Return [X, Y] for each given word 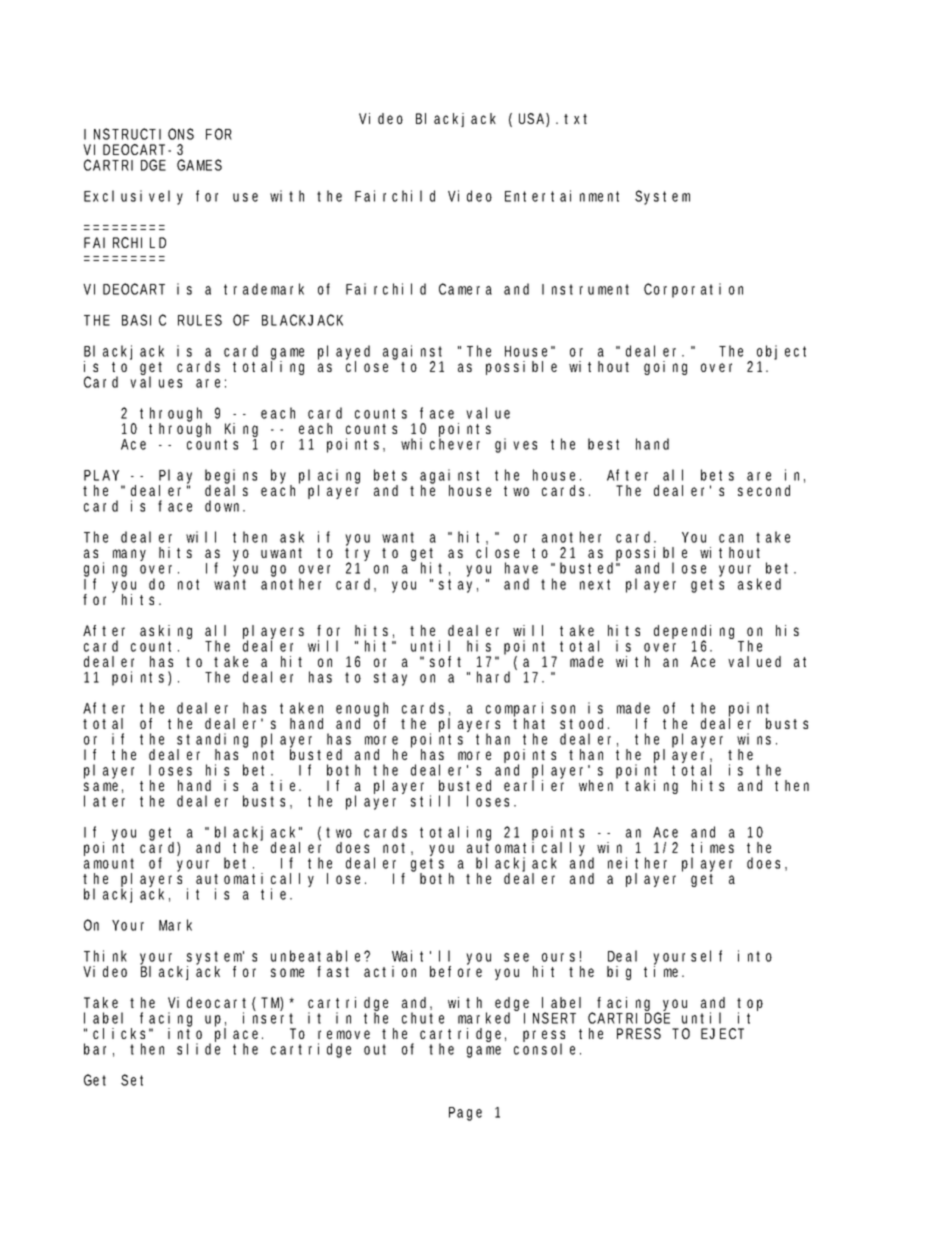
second [764, 490]
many [129, 555]
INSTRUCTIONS [139, 134]
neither [637, 863]
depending [696, 633]
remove [344, 1034]
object [781, 354]
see [516, 957]
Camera [465, 289]
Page [465, 1114]
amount [109, 863]
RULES [200, 320]
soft [445, 661]
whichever [440, 443]
